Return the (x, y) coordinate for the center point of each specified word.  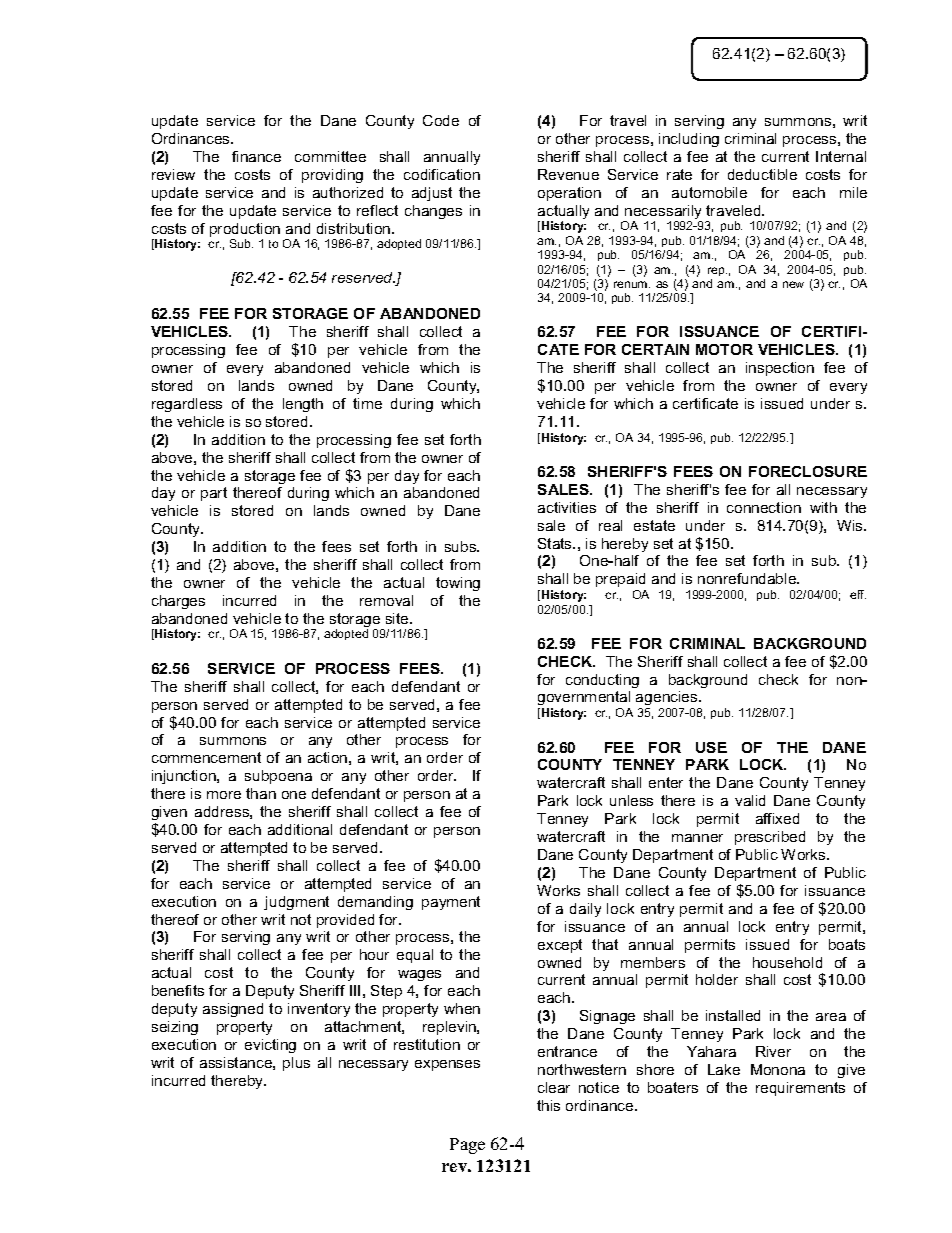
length (303, 405)
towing (458, 584)
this (548, 1105)
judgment (296, 903)
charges (178, 602)
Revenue (568, 174)
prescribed (770, 838)
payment (451, 903)
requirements (800, 1089)
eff (858, 594)
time (367, 403)
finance (256, 156)
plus (296, 1064)
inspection (780, 369)
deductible (762, 174)
